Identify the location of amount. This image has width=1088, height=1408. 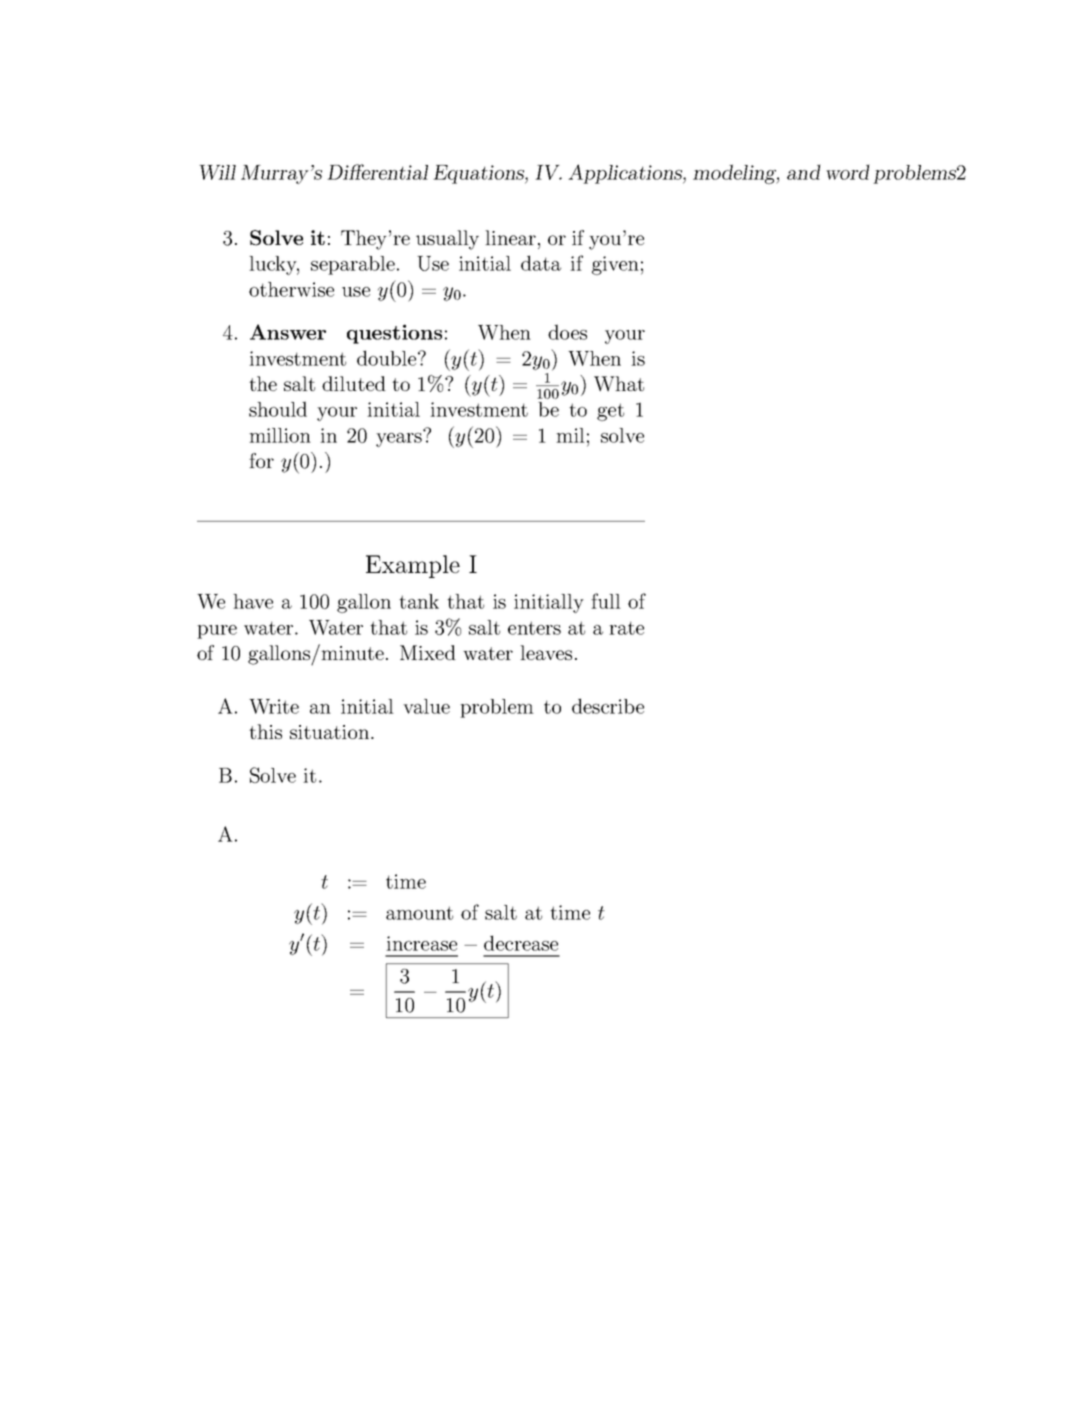
(419, 913).
